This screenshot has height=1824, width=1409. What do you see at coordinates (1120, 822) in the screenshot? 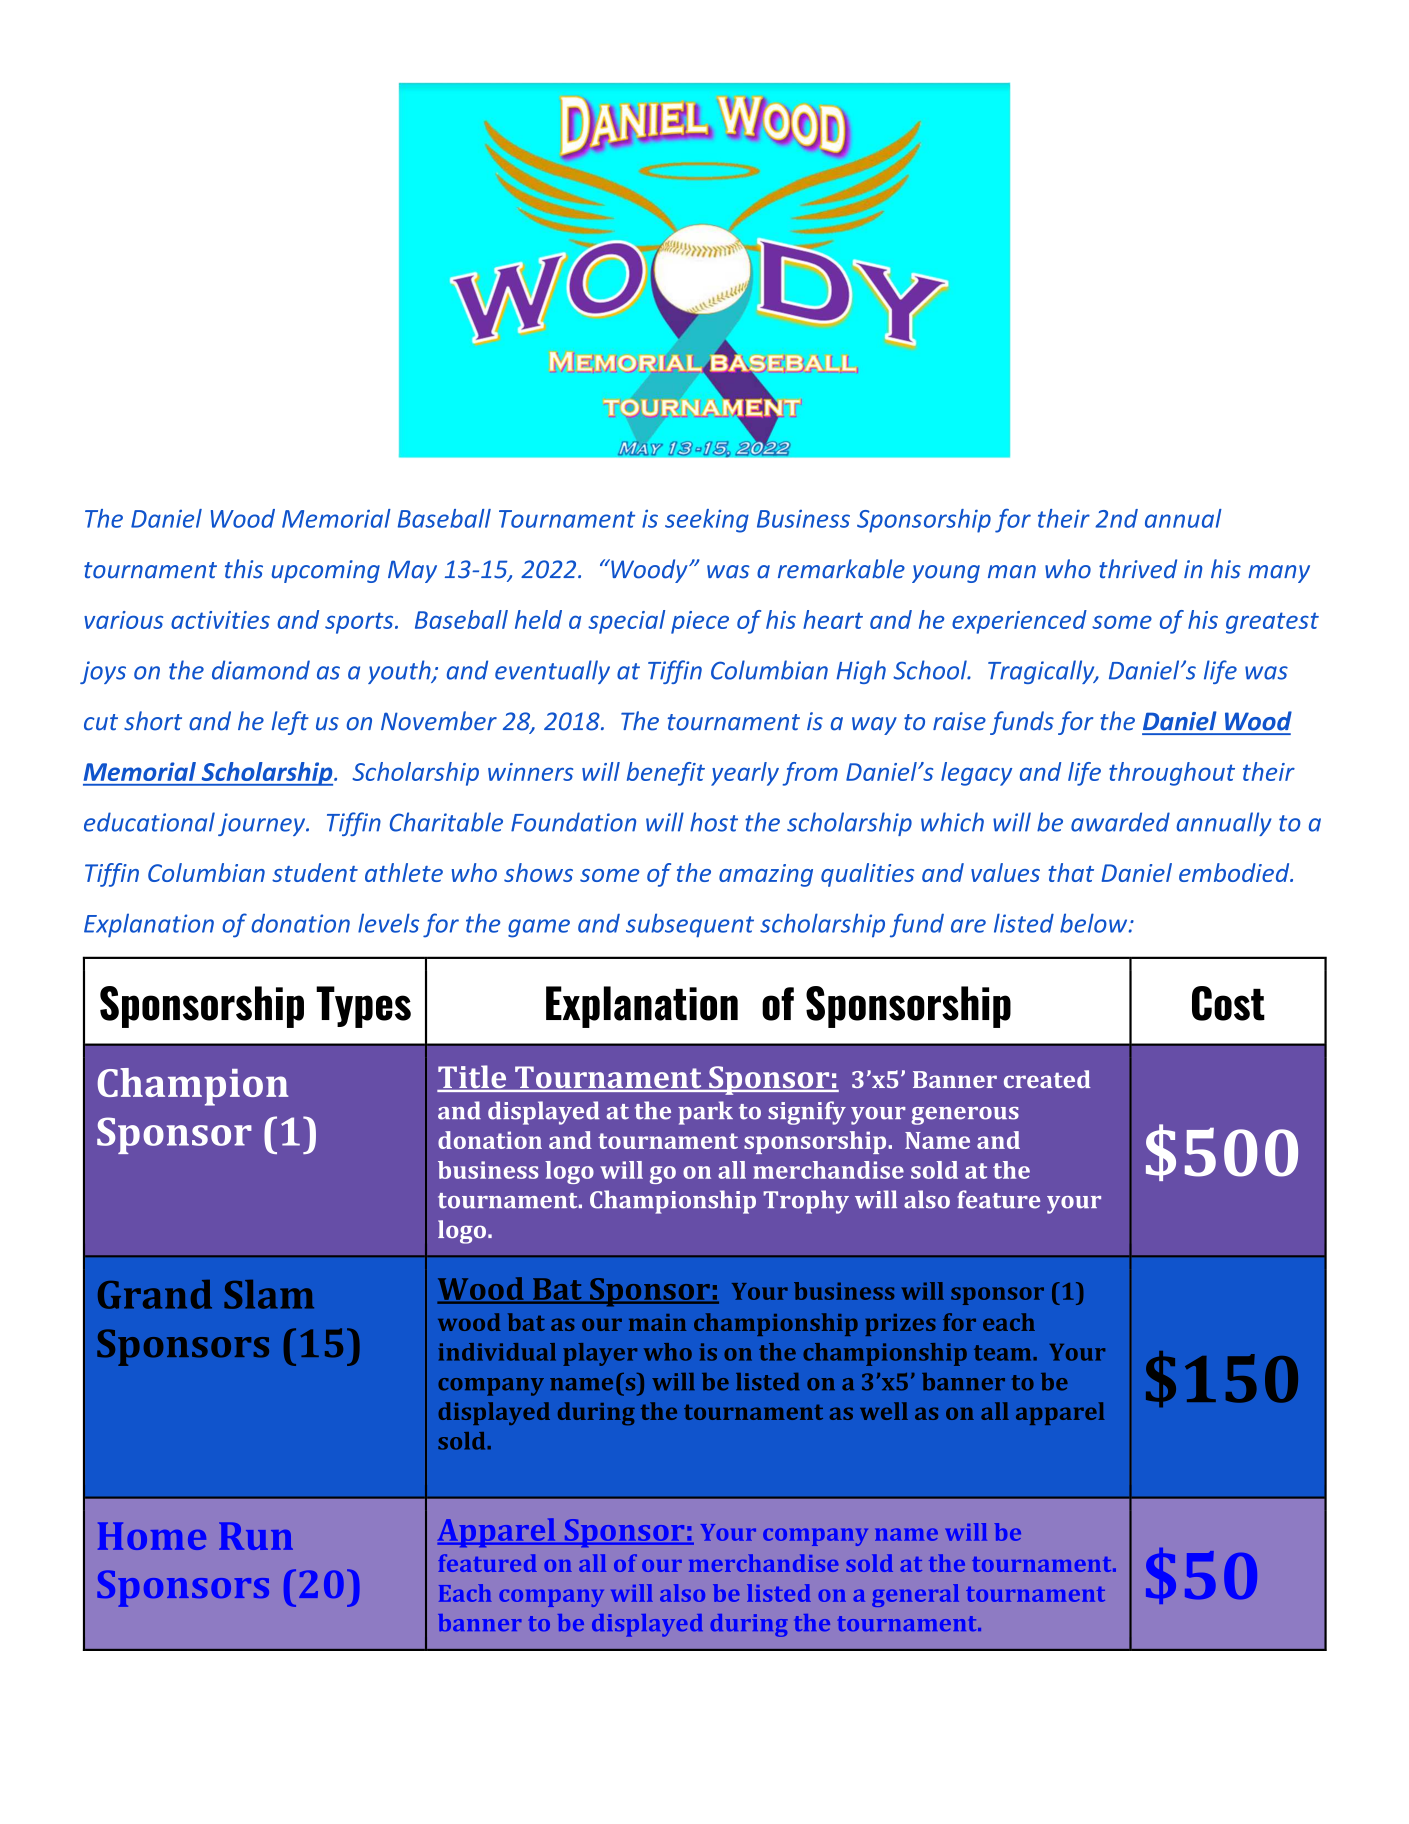
I see `awarded` at bounding box center [1120, 822].
